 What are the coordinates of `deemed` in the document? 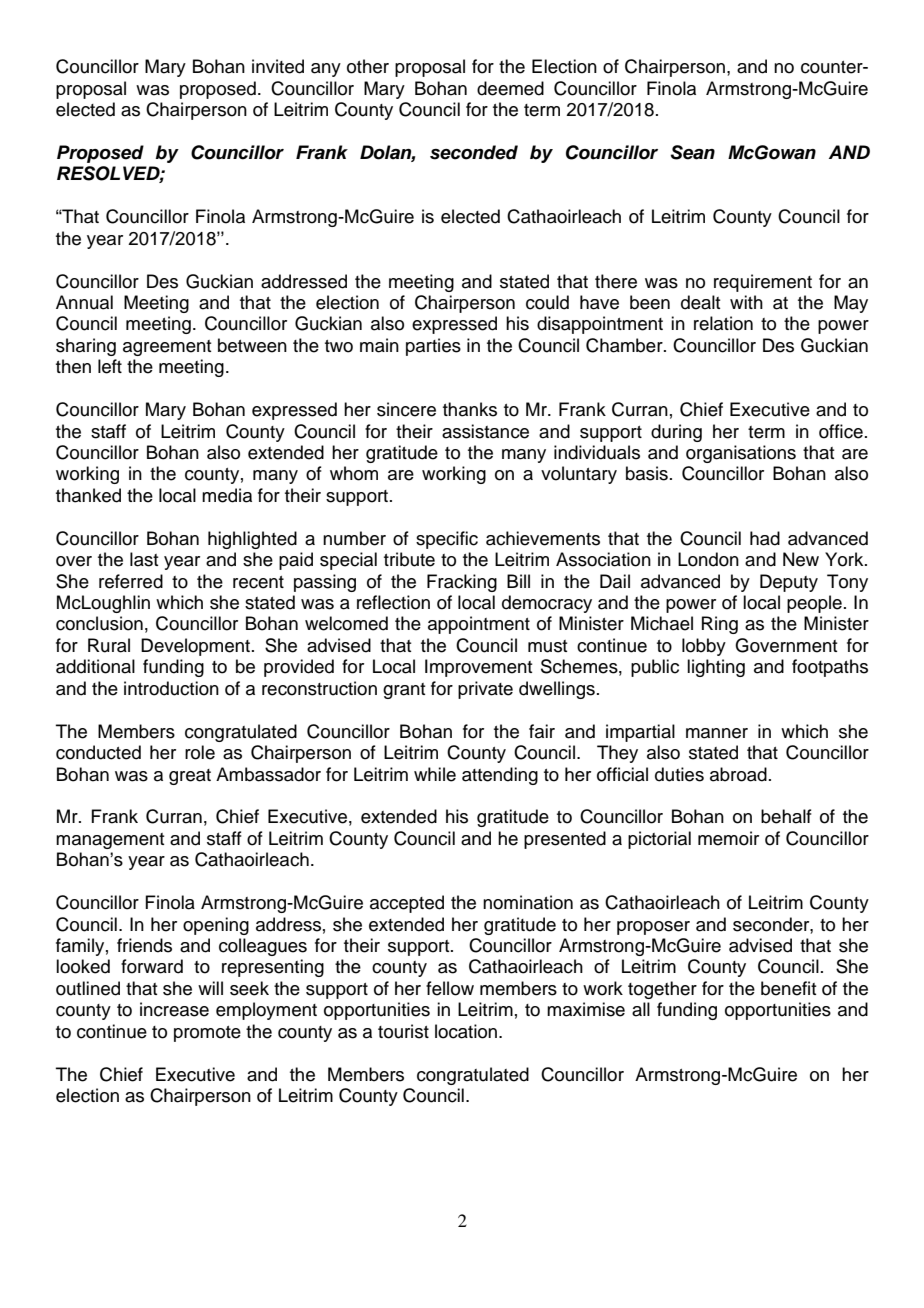 It's located at (510, 88).
